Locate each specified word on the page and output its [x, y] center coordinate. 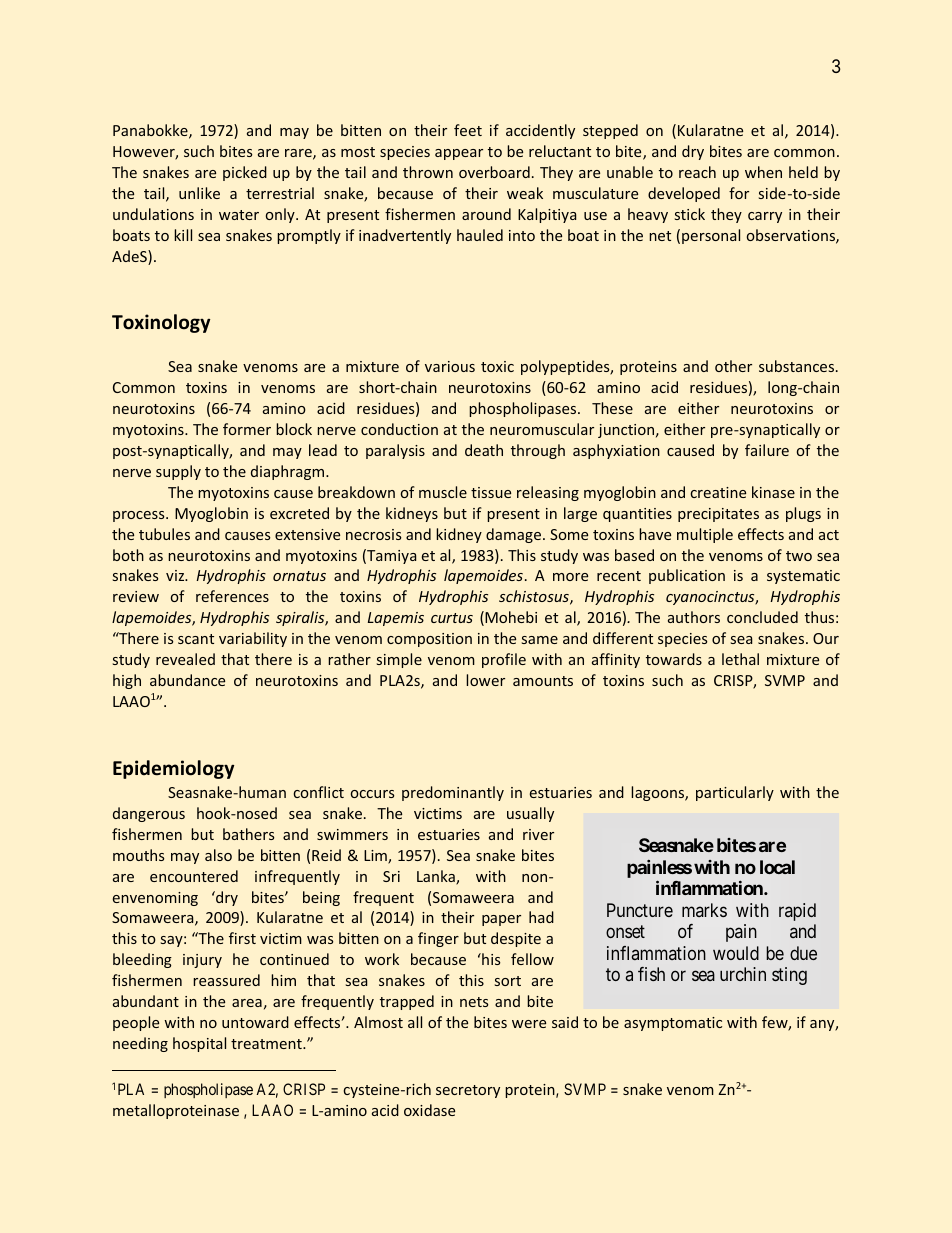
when [763, 172]
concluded [762, 617]
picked [245, 173]
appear [459, 154]
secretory [468, 1091]
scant [196, 639]
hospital [199, 1044]
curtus [452, 618]
